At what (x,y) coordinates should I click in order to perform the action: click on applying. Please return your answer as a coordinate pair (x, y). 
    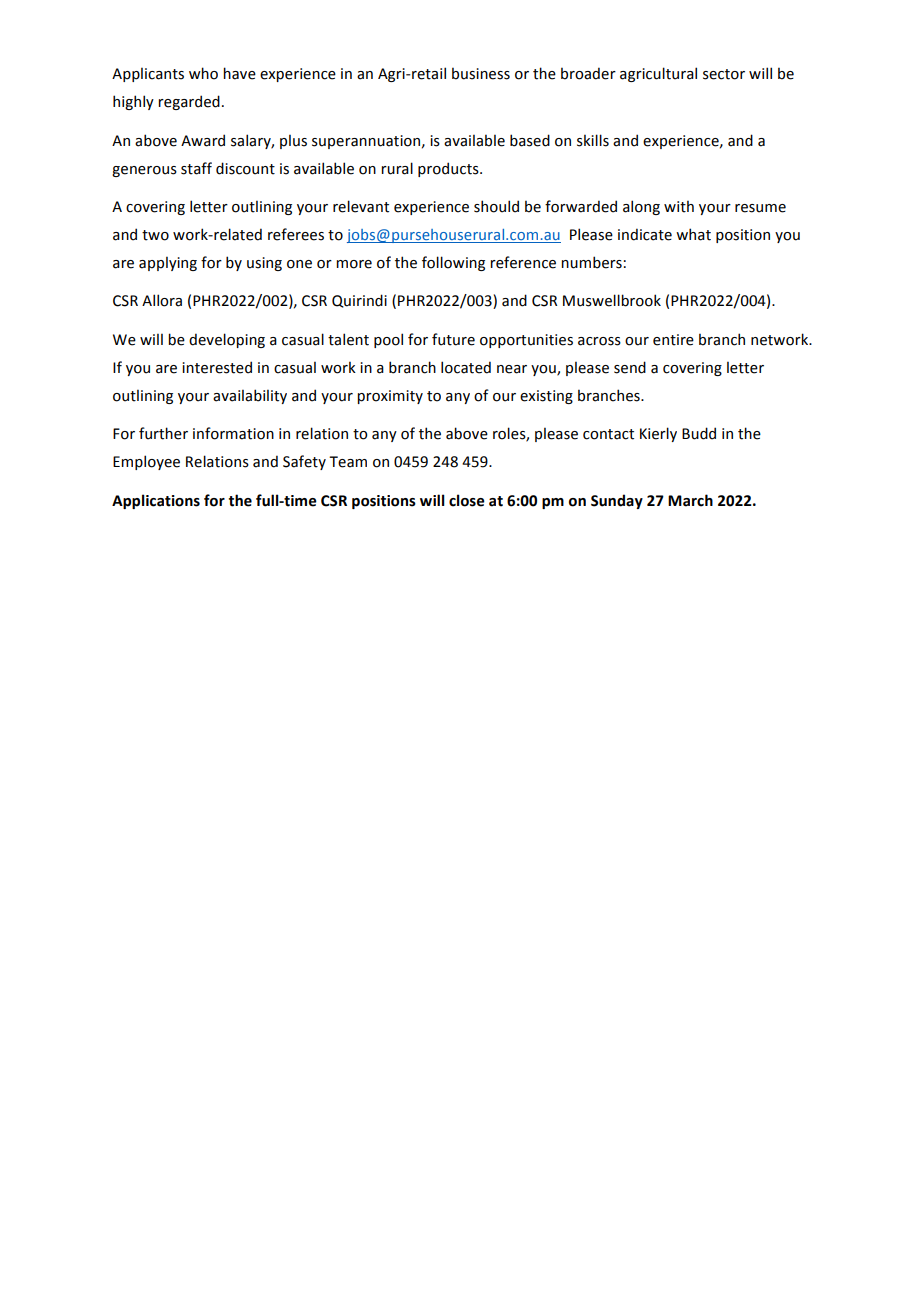
    Looking at the image, I should click on (168, 263).
